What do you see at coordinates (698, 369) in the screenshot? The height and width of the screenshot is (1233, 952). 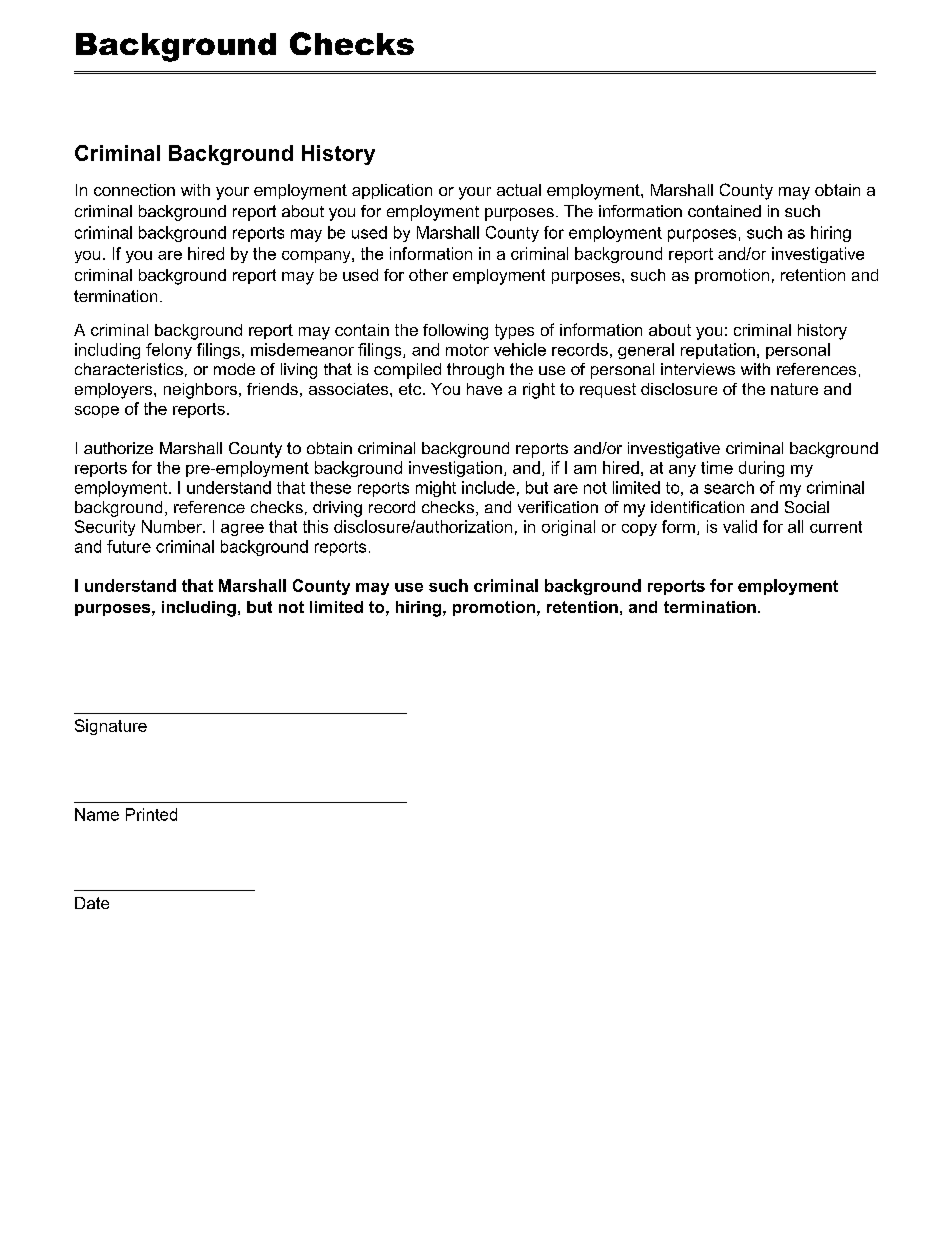 I see `interviews` at bounding box center [698, 369].
